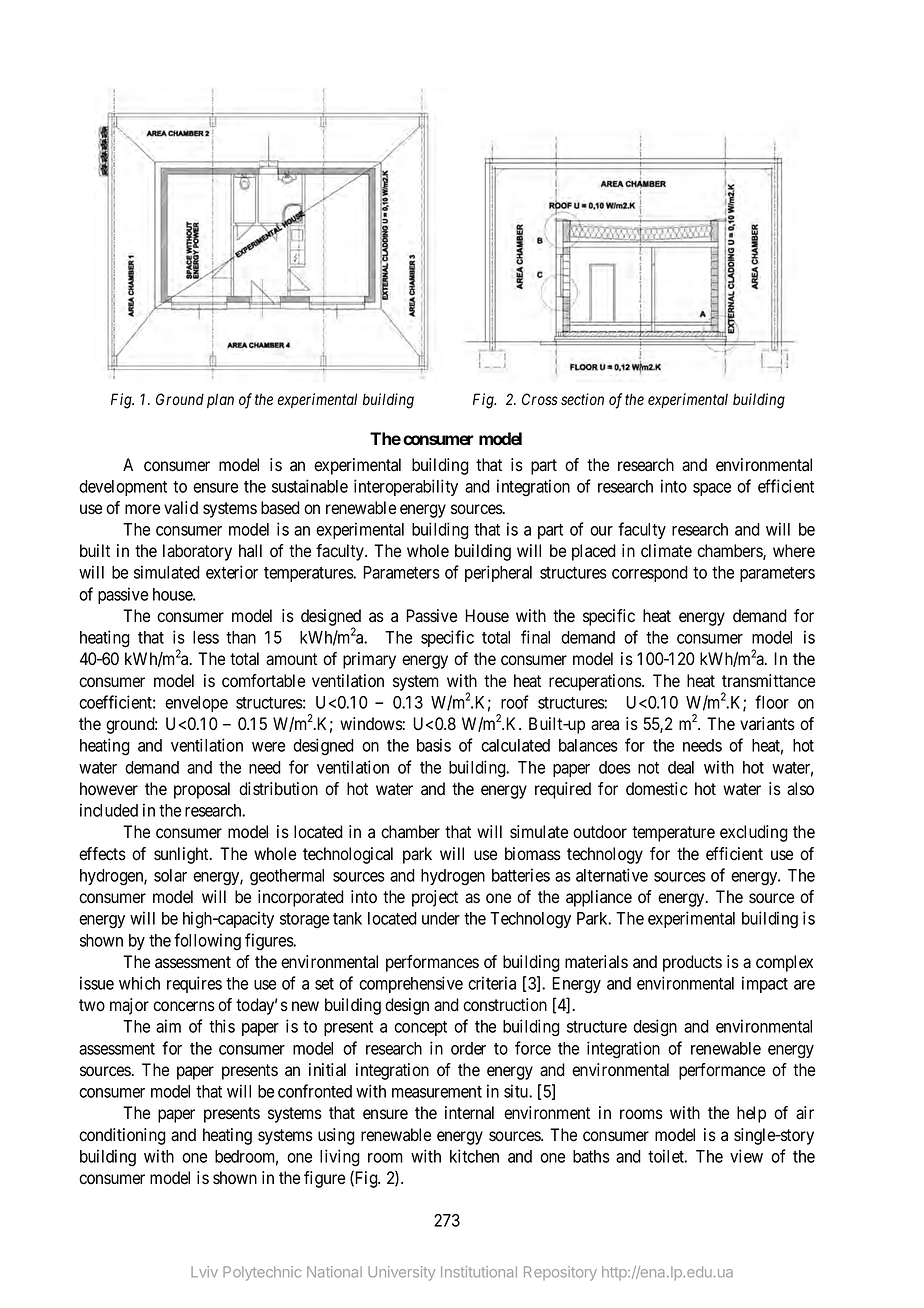  I want to click on roof, so click(515, 702).
